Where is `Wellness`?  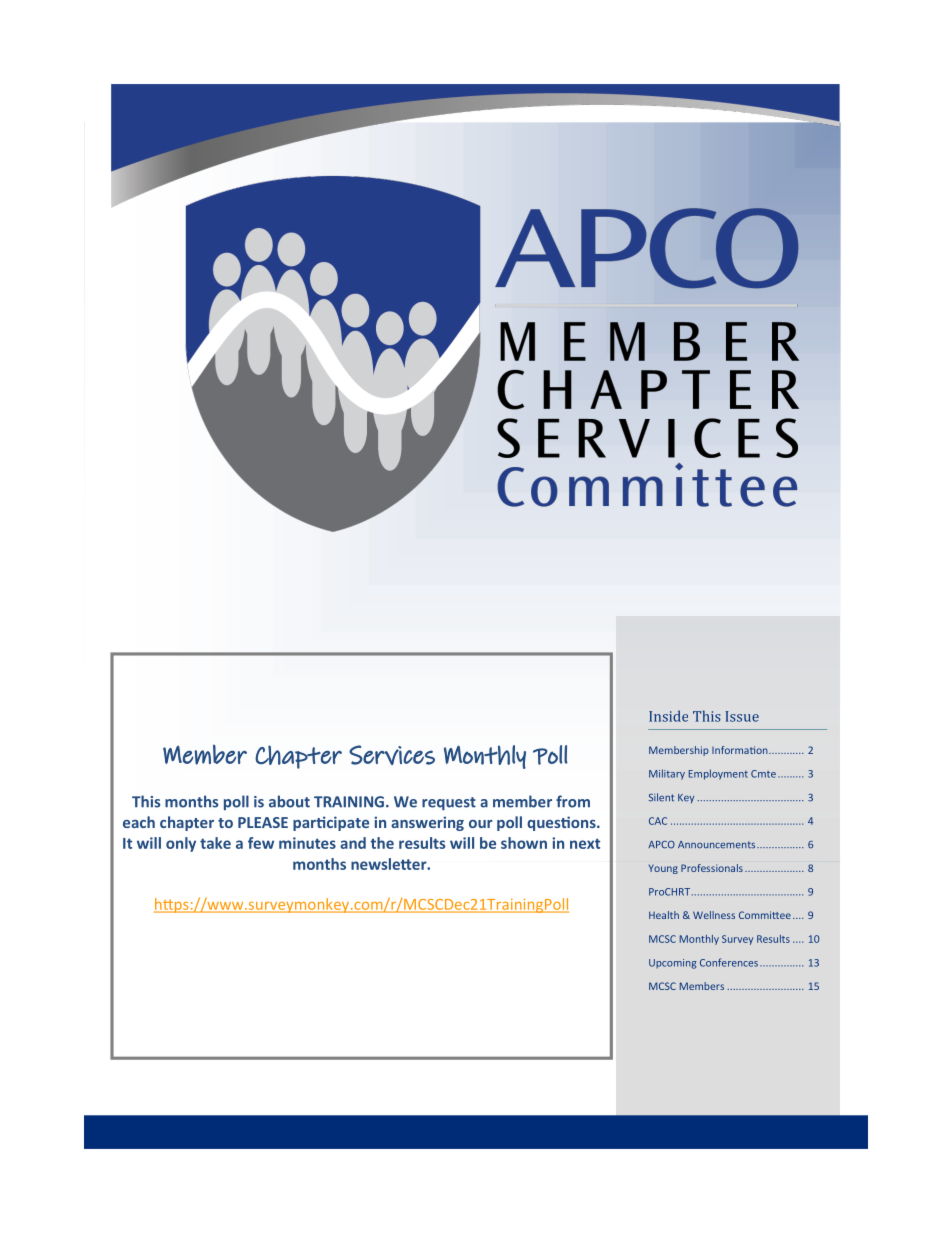
Wellness is located at coordinates (714, 915).
